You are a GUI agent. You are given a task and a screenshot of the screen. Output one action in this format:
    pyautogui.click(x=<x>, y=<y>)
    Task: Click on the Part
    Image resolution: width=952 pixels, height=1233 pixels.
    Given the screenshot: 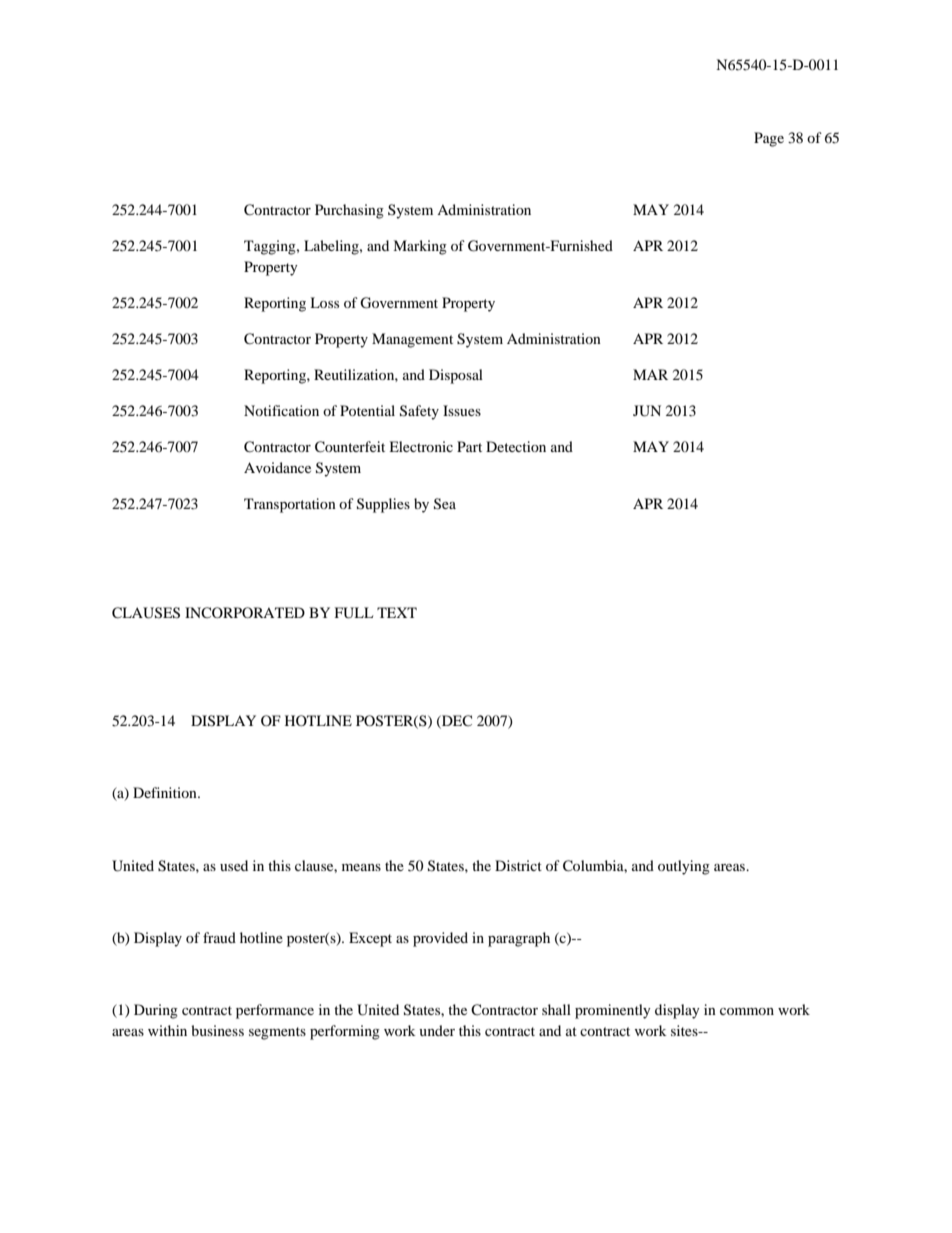 What is the action you would take?
    pyautogui.click(x=469, y=446)
